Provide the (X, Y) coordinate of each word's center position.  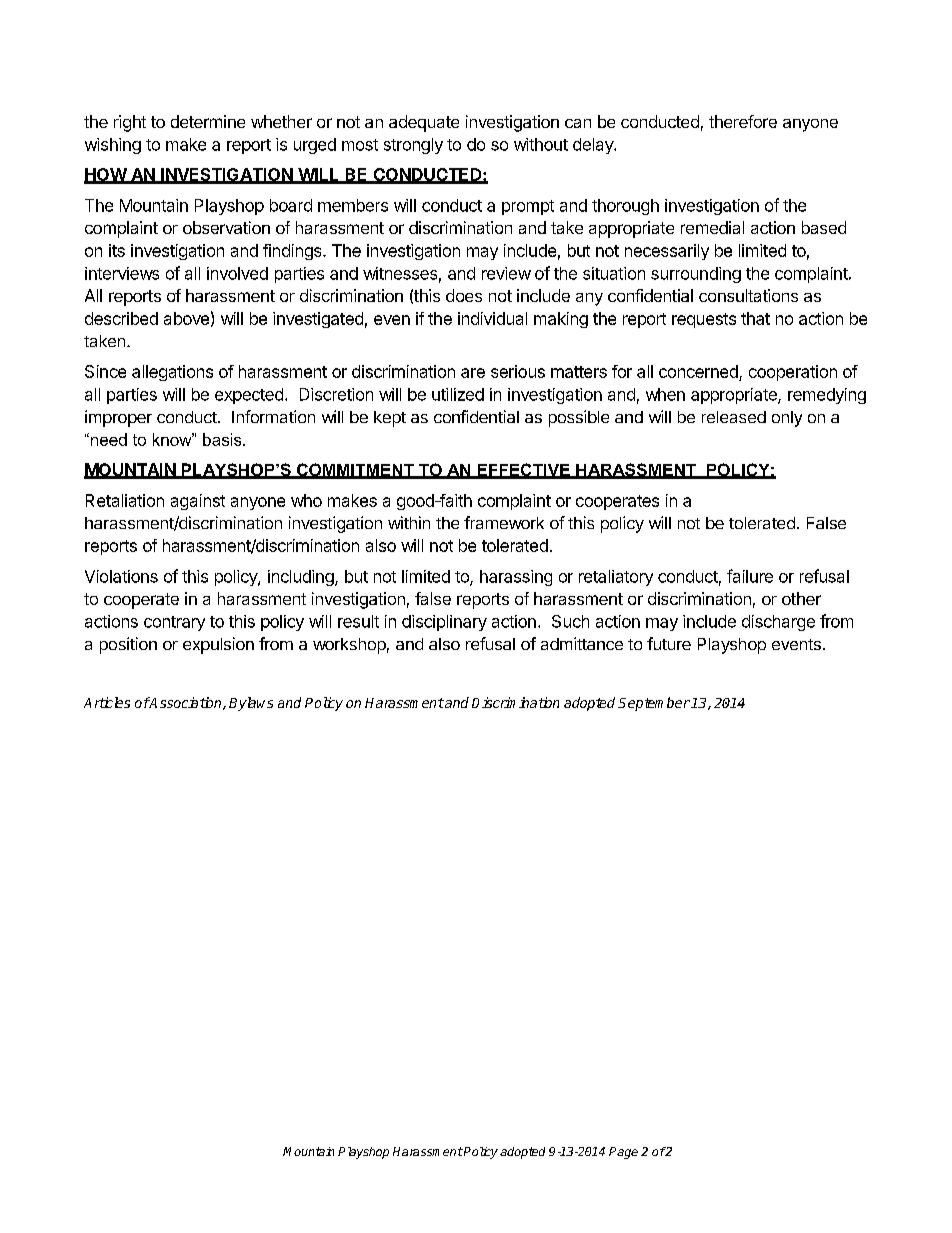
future (669, 643)
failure (750, 576)
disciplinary (444, 623)
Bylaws (251, 704)
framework (504, 522)
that (755, 318)
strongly (413, 146)
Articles (107, 702)
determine (208, 121)
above (186, 318)
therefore (743, 121)
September (654, 704)
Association (186, 703)
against (198, 502)
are (473, 373)
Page (623, 1153)
